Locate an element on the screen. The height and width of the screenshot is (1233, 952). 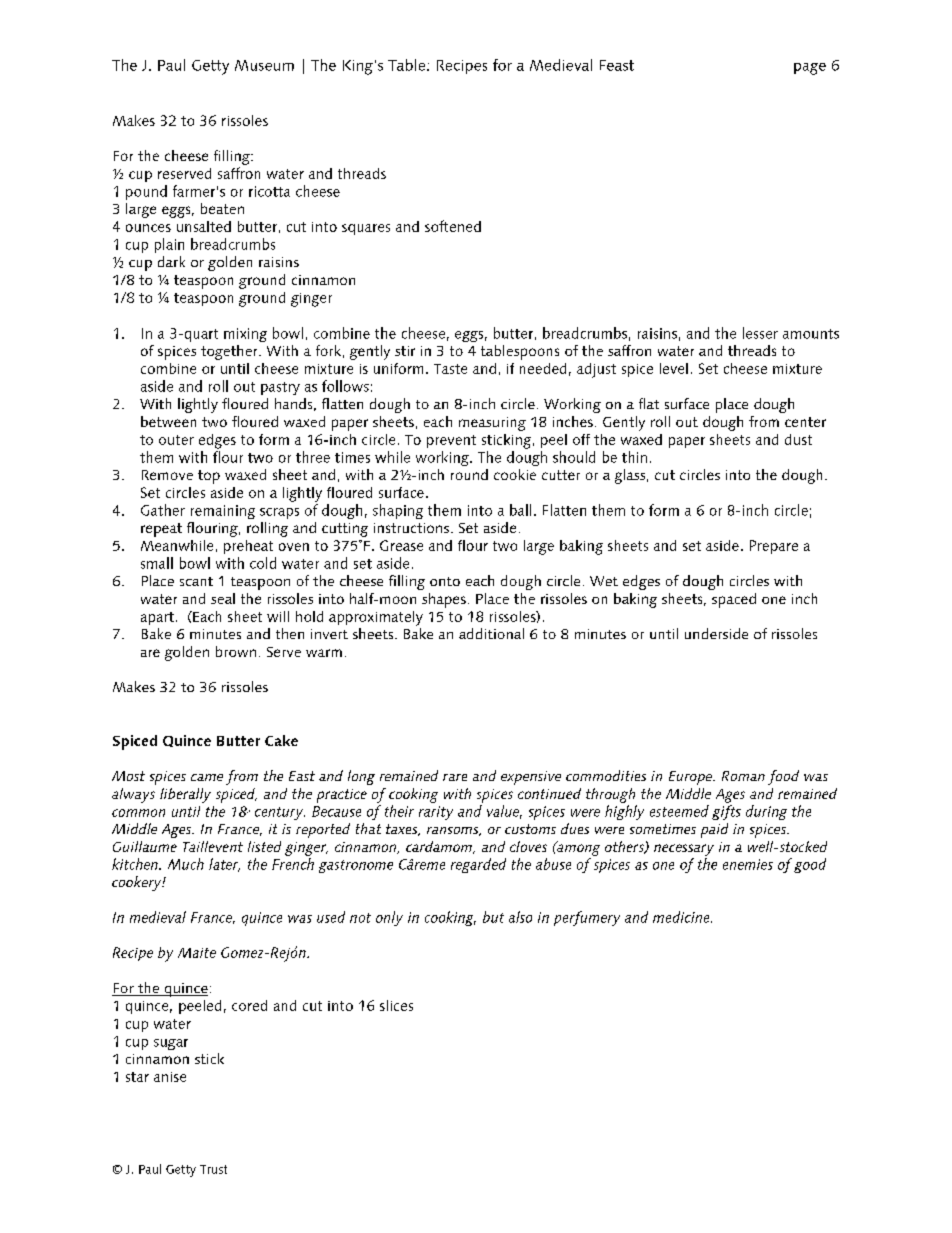
Taste is located at coordinates (450, 369).
